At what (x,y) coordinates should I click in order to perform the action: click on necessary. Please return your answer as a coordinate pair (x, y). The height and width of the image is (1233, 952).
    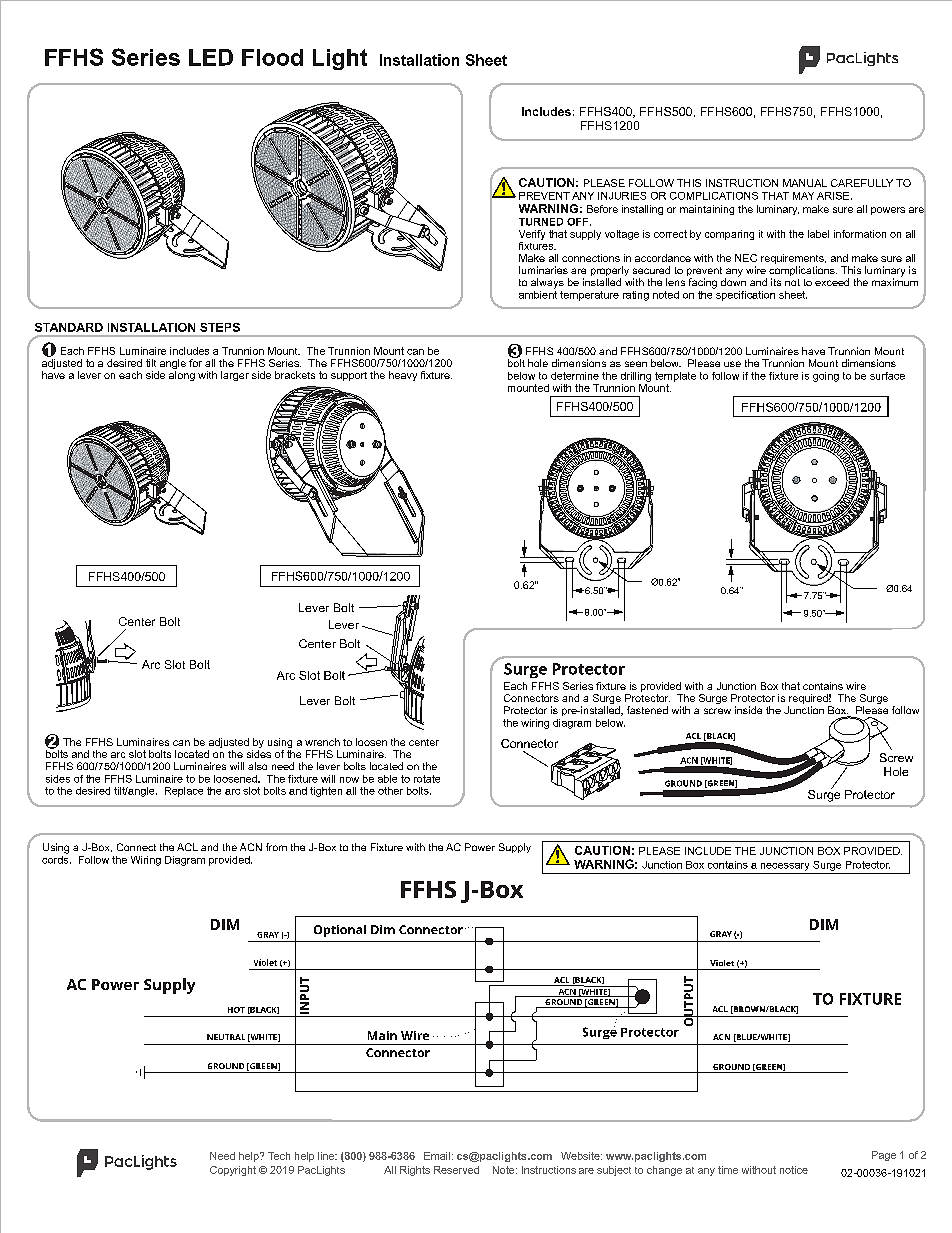
    Looking at the image, I should click on (785, 867).
